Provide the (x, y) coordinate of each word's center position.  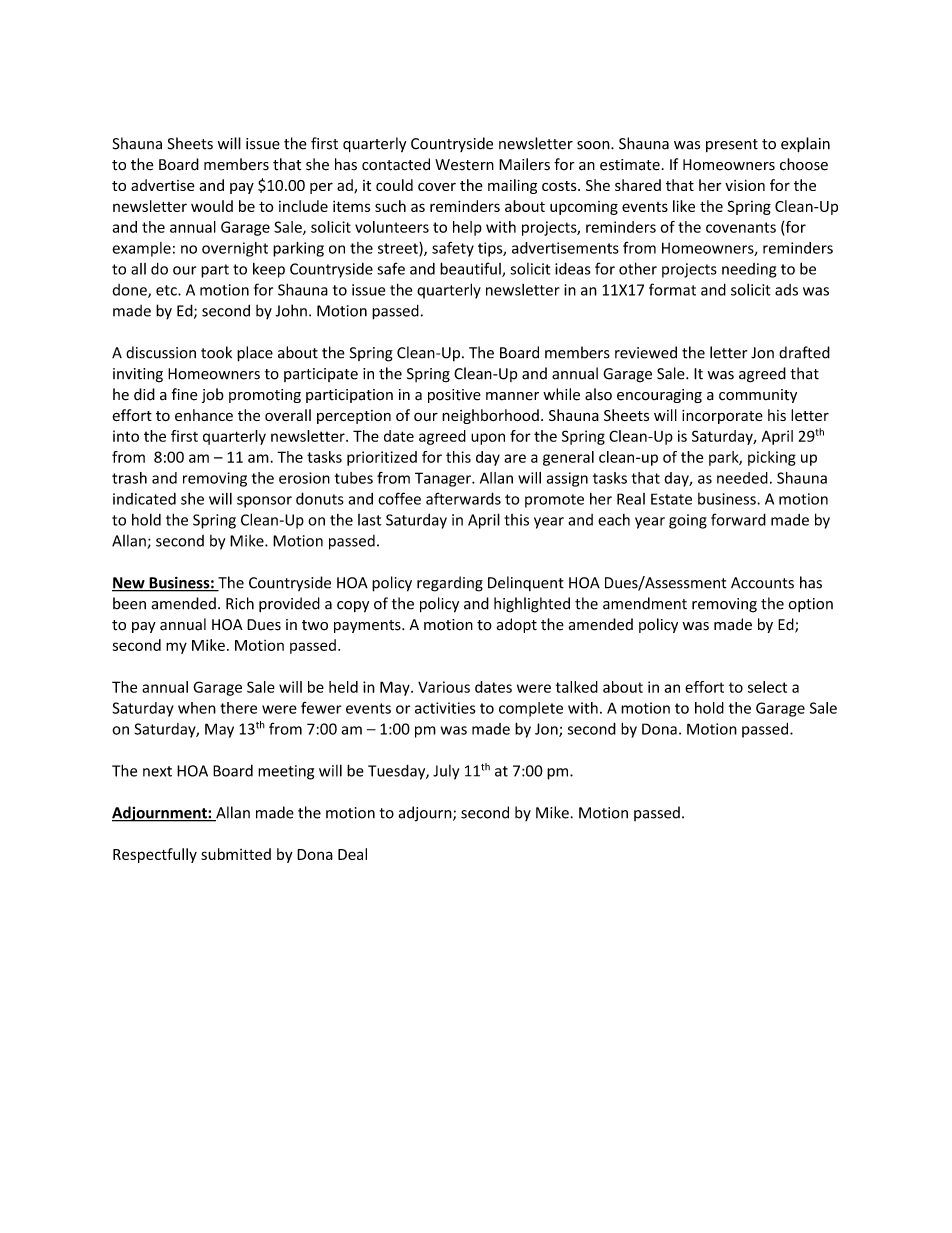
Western (464, 165)
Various (444, 687)
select (767, 687)
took (216, 352)
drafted (804, 352)
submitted (236, 854)
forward (738, 519)
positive (454, 396)
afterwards (463, 498)
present (732, 145)
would (212, 206)
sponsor (264, 502)
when (197, 708)
